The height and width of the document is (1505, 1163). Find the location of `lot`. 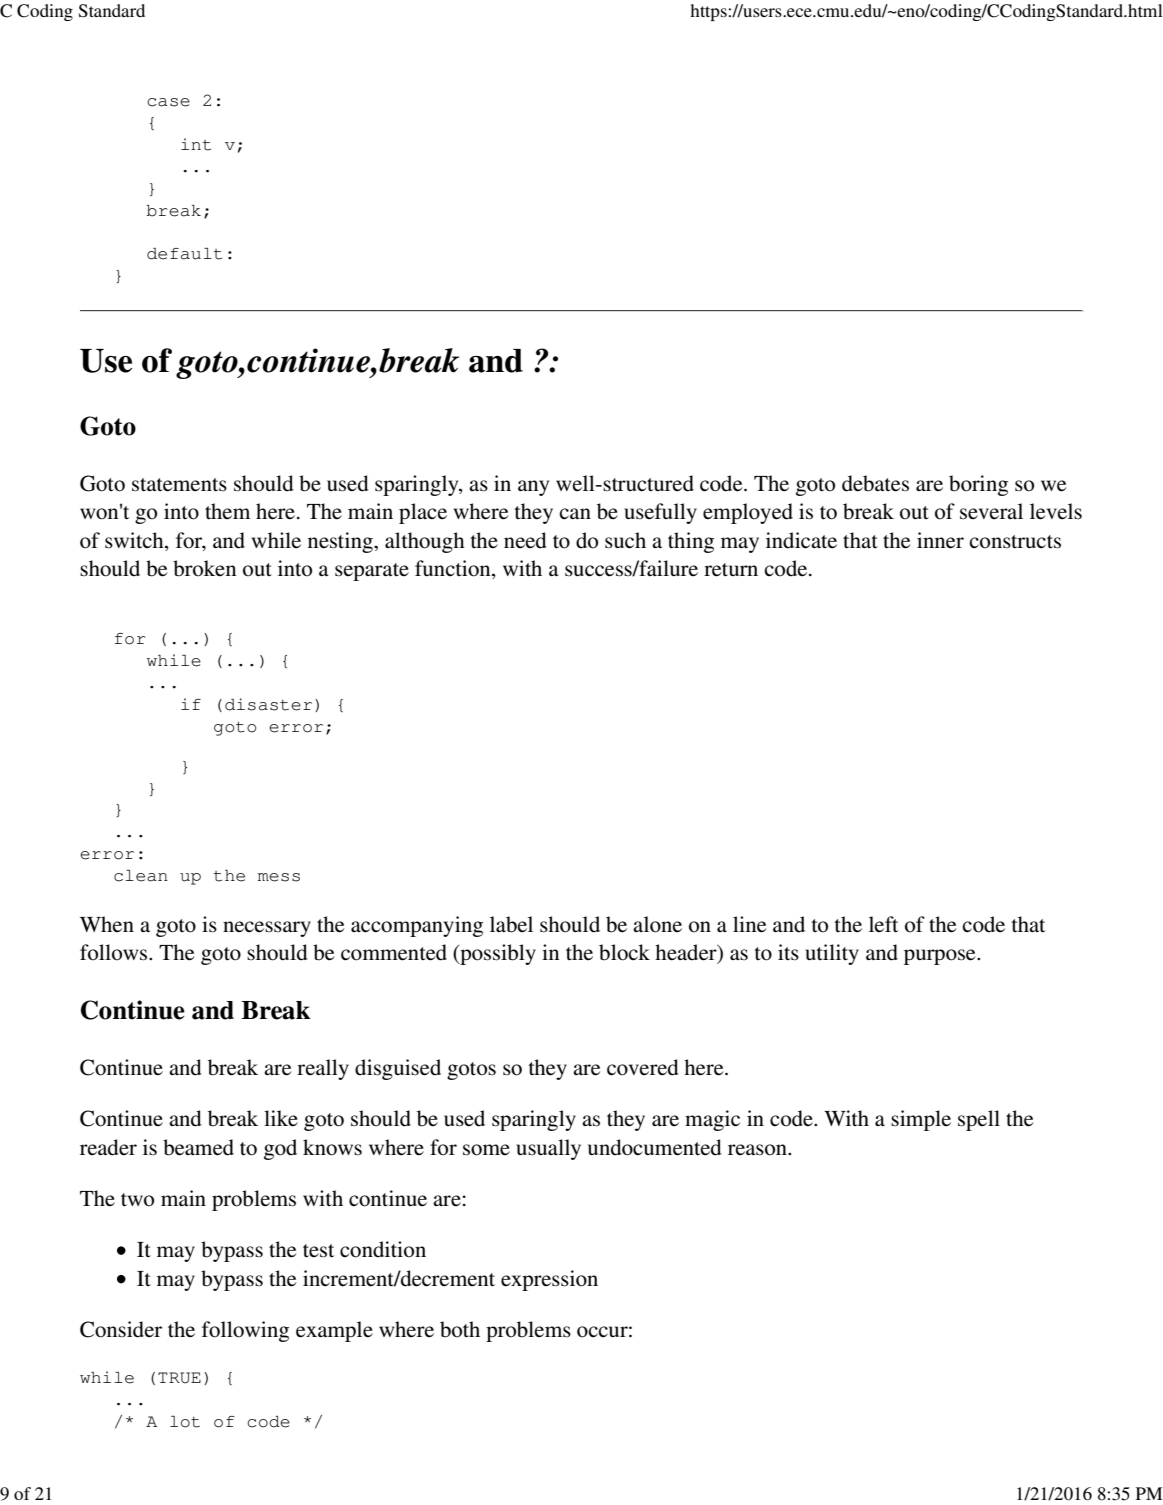

lot is located at coordinates (185, 1422).
